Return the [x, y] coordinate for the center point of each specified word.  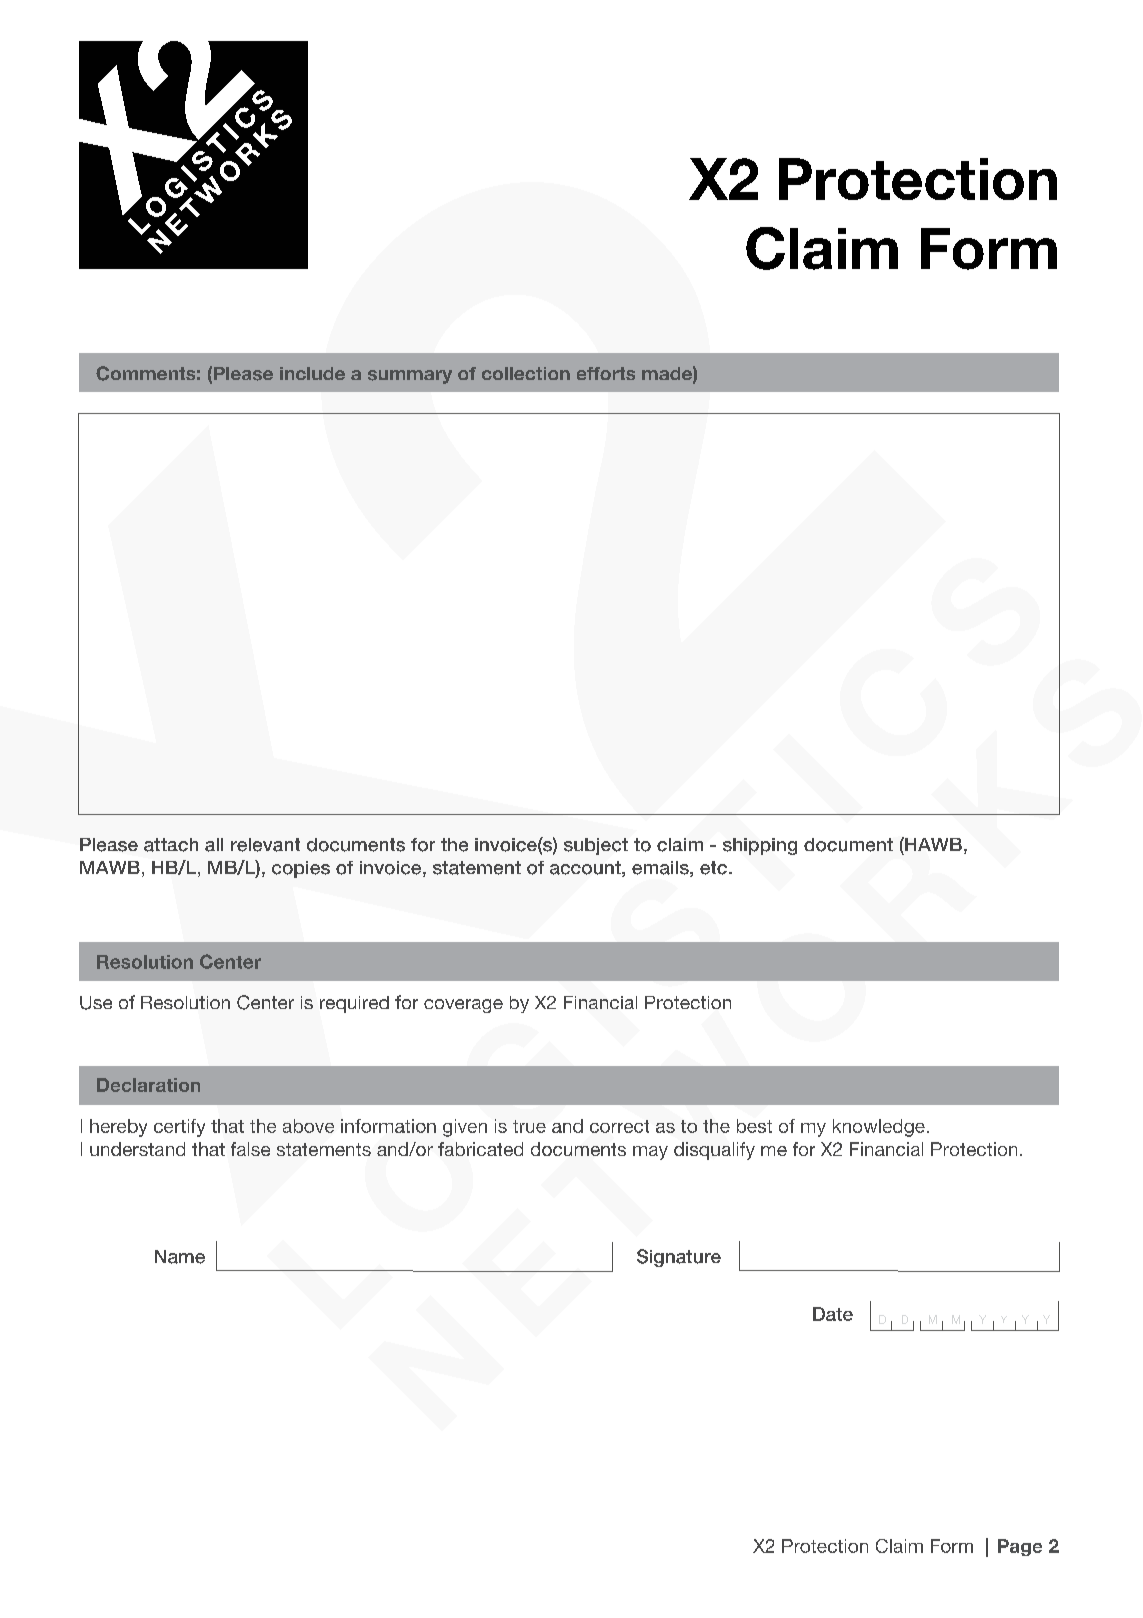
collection [526, 373]
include [312, 373]
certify [179, 1128]
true [529, 1126]
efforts [606, 373]
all [214, 845]
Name [180, 1257]
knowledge [879, 1128]
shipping [760, 846]
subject [596, 846]
